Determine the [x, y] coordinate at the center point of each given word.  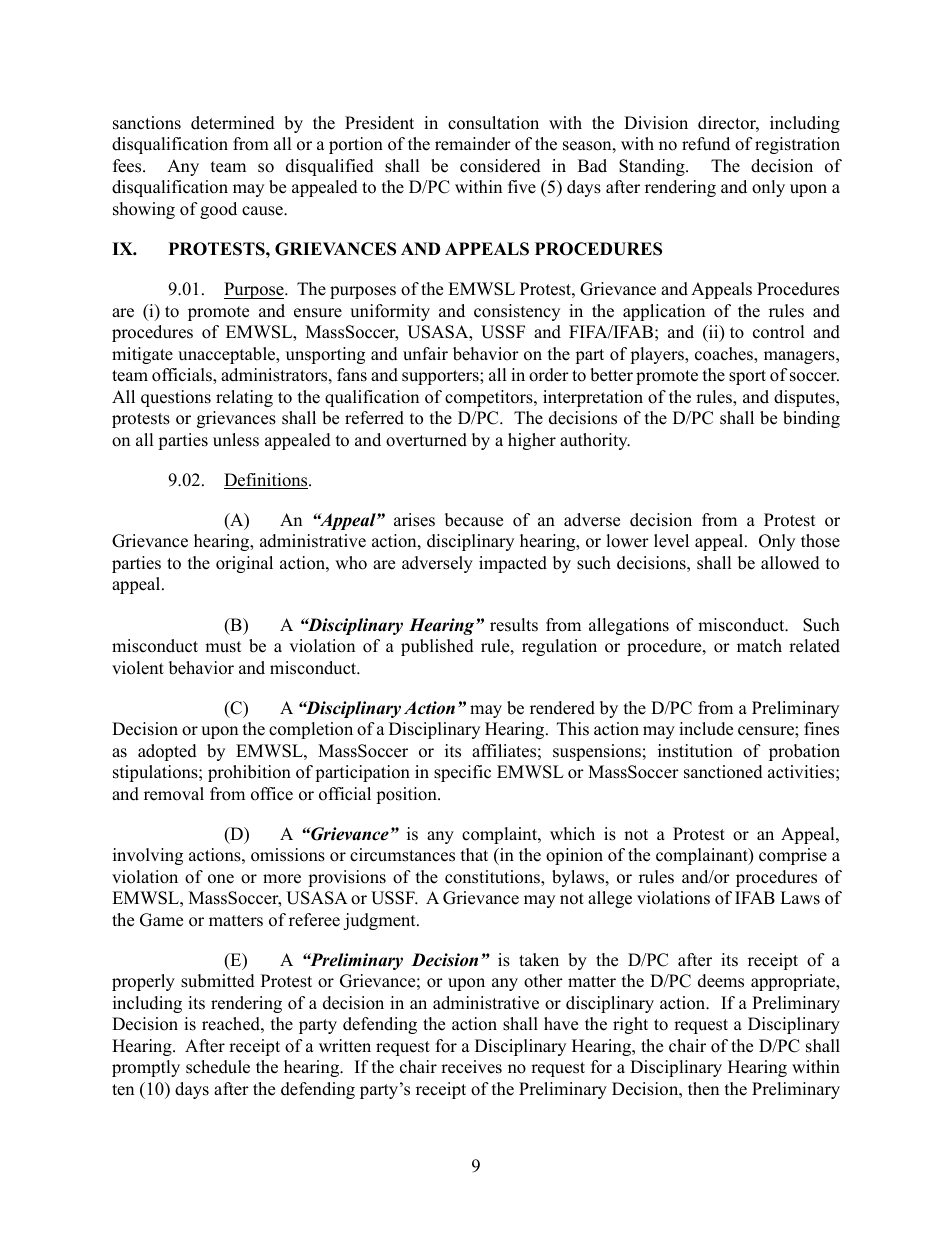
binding [811, 419]
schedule [218, 1067]
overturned [426, 440]
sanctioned [723, 772]
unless [236, 440]
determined [233, 123]
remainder [473, 144]
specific [462, 773]
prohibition [249, 773]
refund [706, 144]
